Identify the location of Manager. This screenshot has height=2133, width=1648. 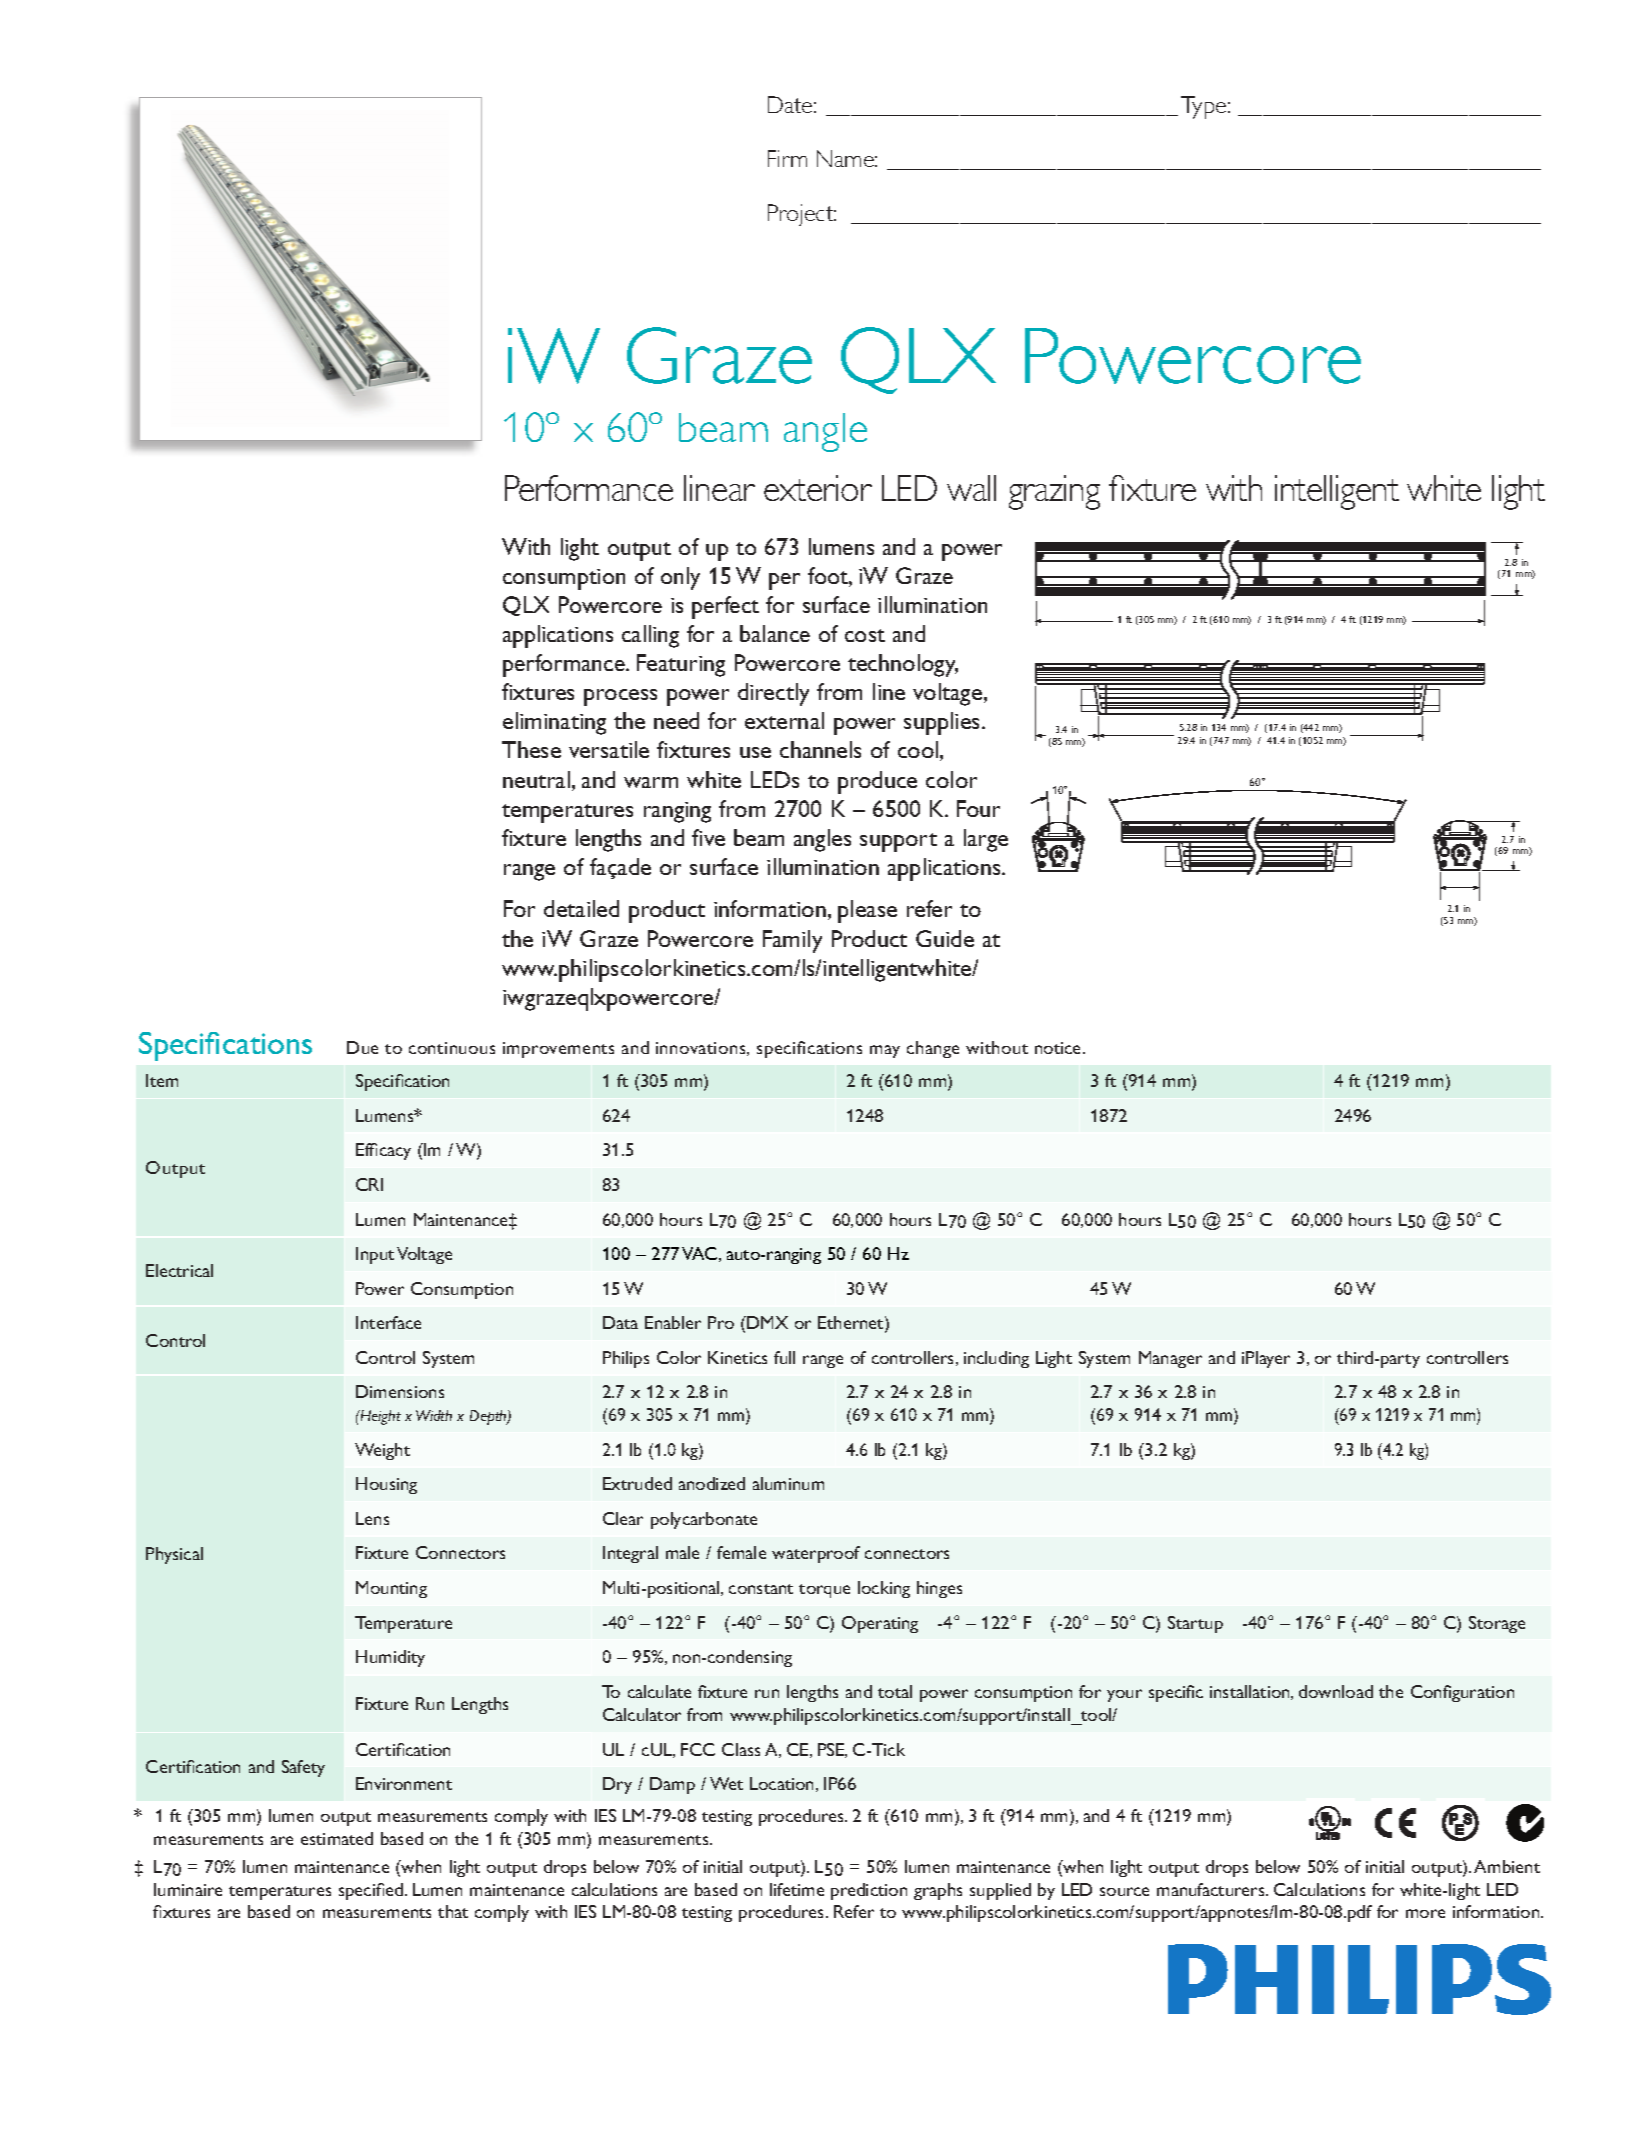
(1170, 1359).
